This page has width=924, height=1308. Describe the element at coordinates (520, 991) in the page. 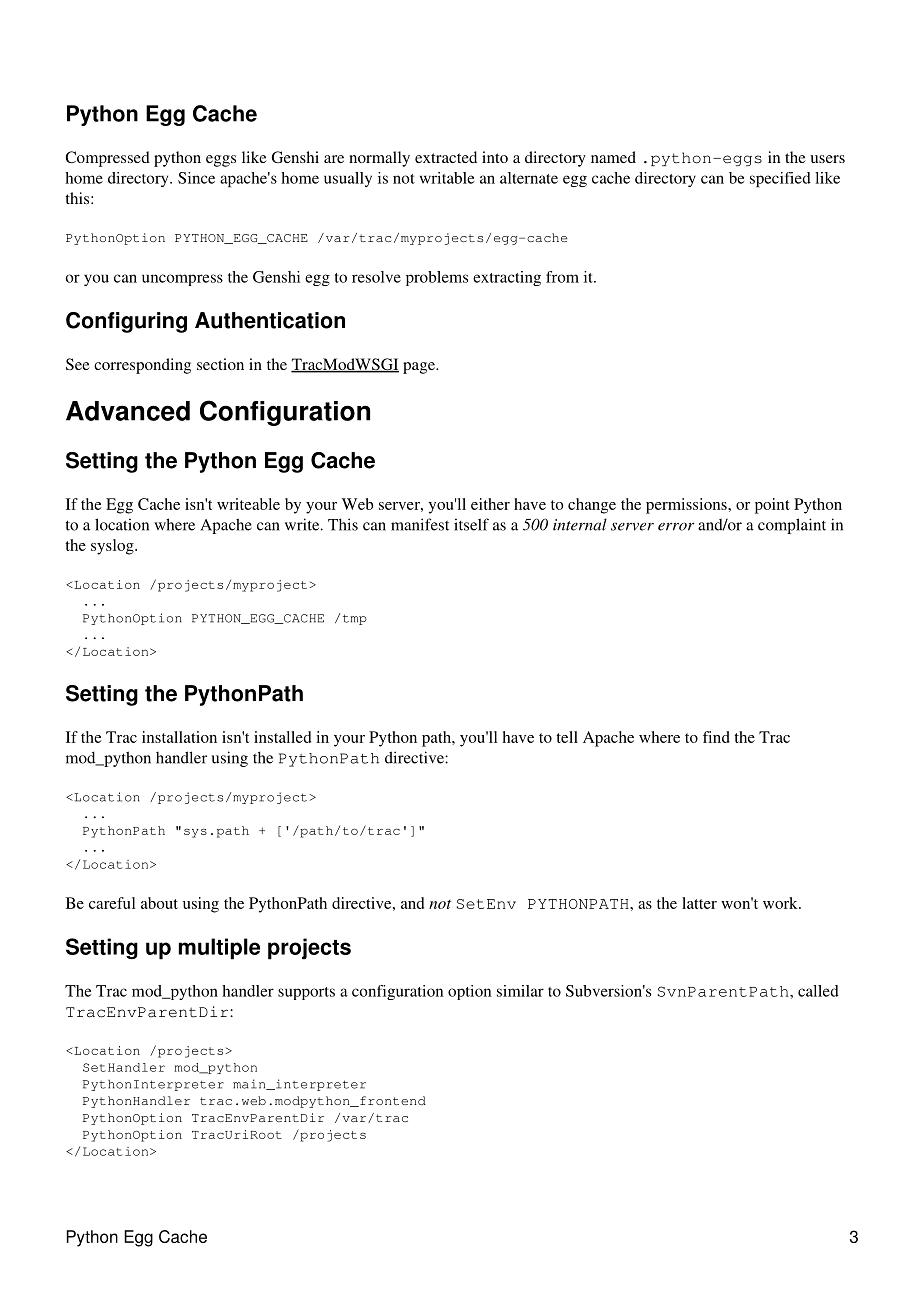

I see `similar` at that location.
